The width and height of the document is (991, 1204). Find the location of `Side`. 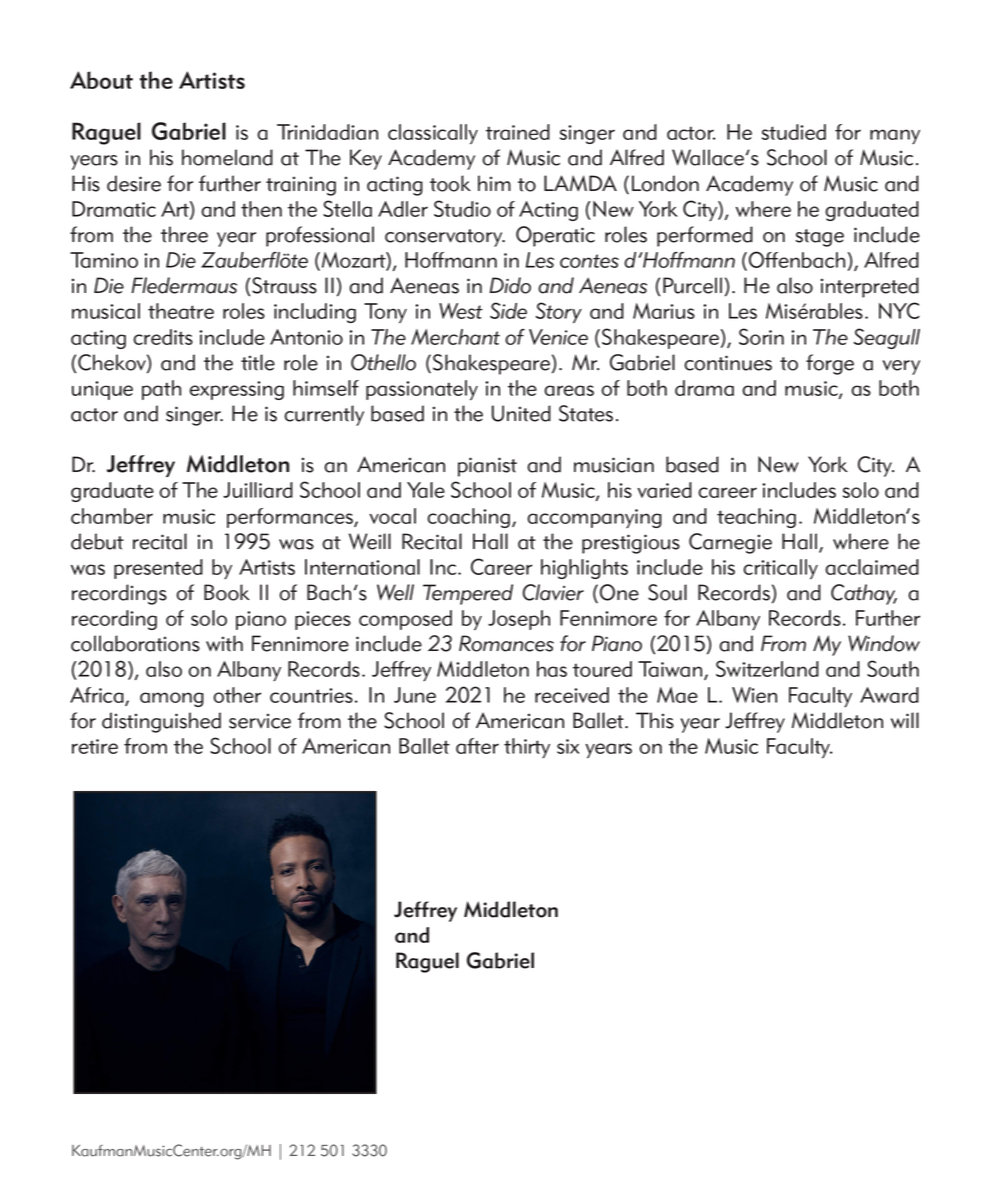

Side is located at coordinates (508, 310).
